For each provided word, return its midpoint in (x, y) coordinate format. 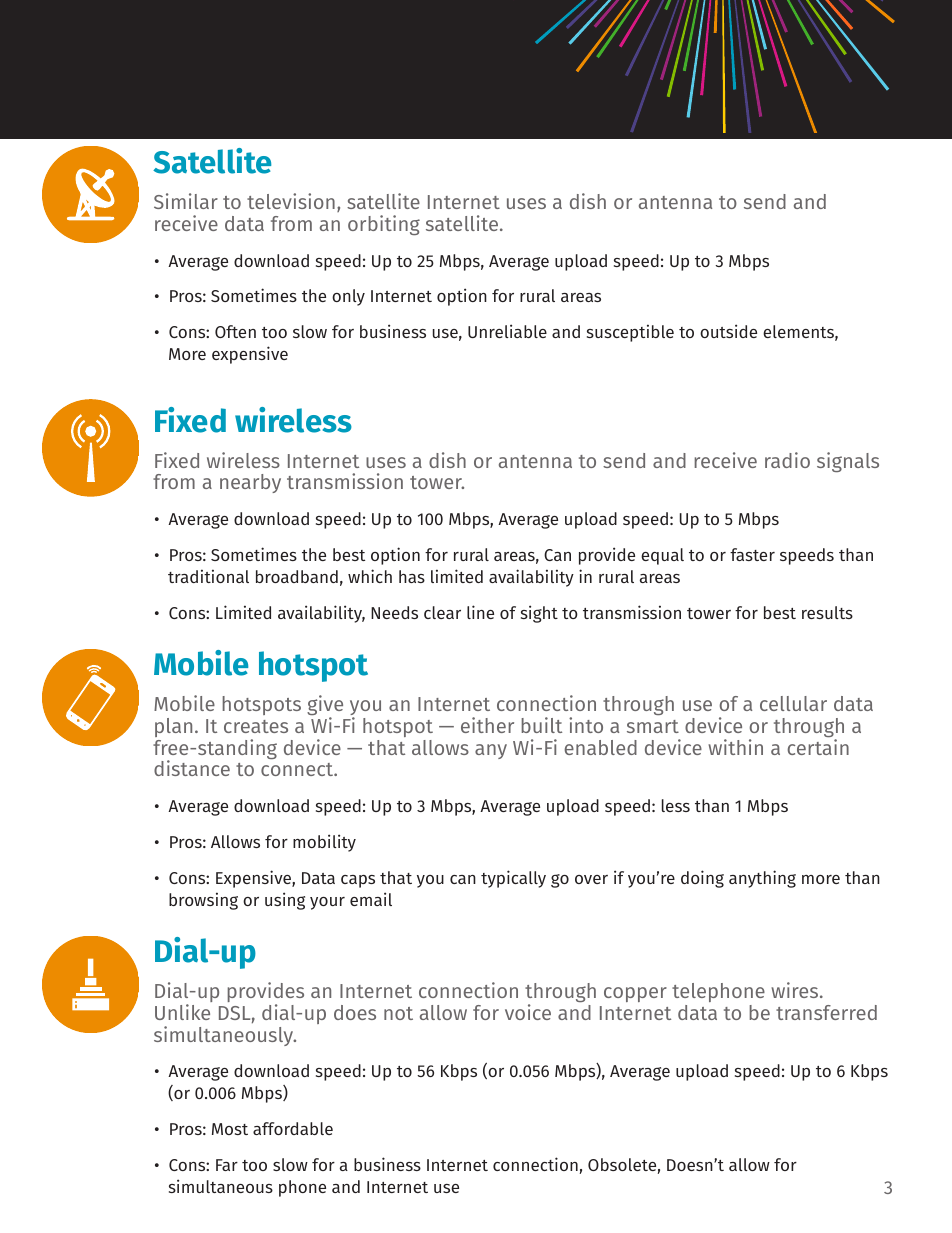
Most (230, 1129)
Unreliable (507, 331)
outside (728, 331)
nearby (250, 483)
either (487, 725)
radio (787, 460)
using (285, 901)
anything (762, 879)
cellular (793, 703)
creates (256, 726)
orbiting (384, 225)
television (291, 201)
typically (513, 879)
